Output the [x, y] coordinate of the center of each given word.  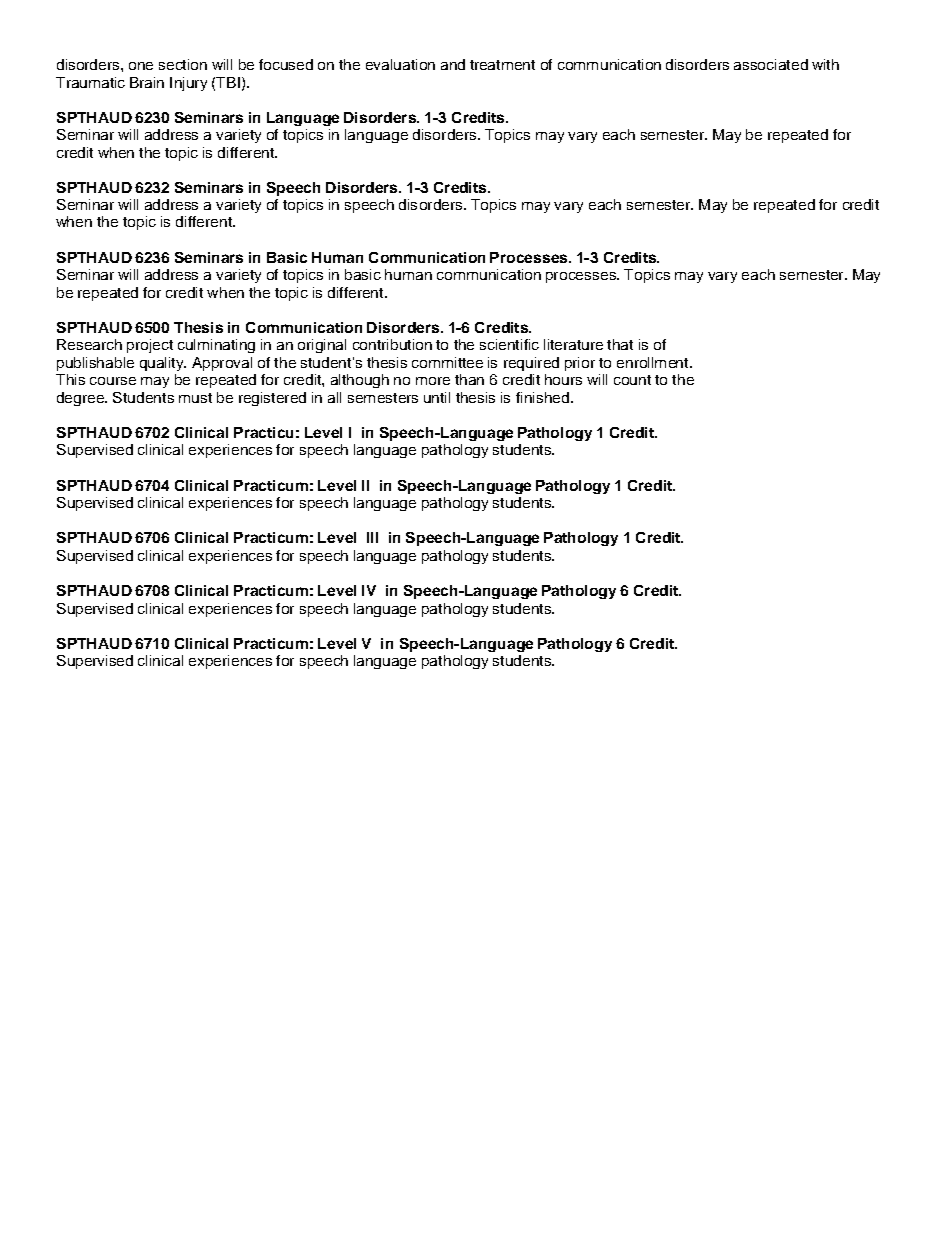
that [620, 344]
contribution [392, 344]
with [825, 64]
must [195, 398]
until [437, 397]
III [372, 537]
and [453, 64]
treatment [502, 65]
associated [771, 64]
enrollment [654, 362]
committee [447, 362]
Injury [188, 84]
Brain [147, 82]
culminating [216, 346]
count [632, 380]
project [150, 346]
